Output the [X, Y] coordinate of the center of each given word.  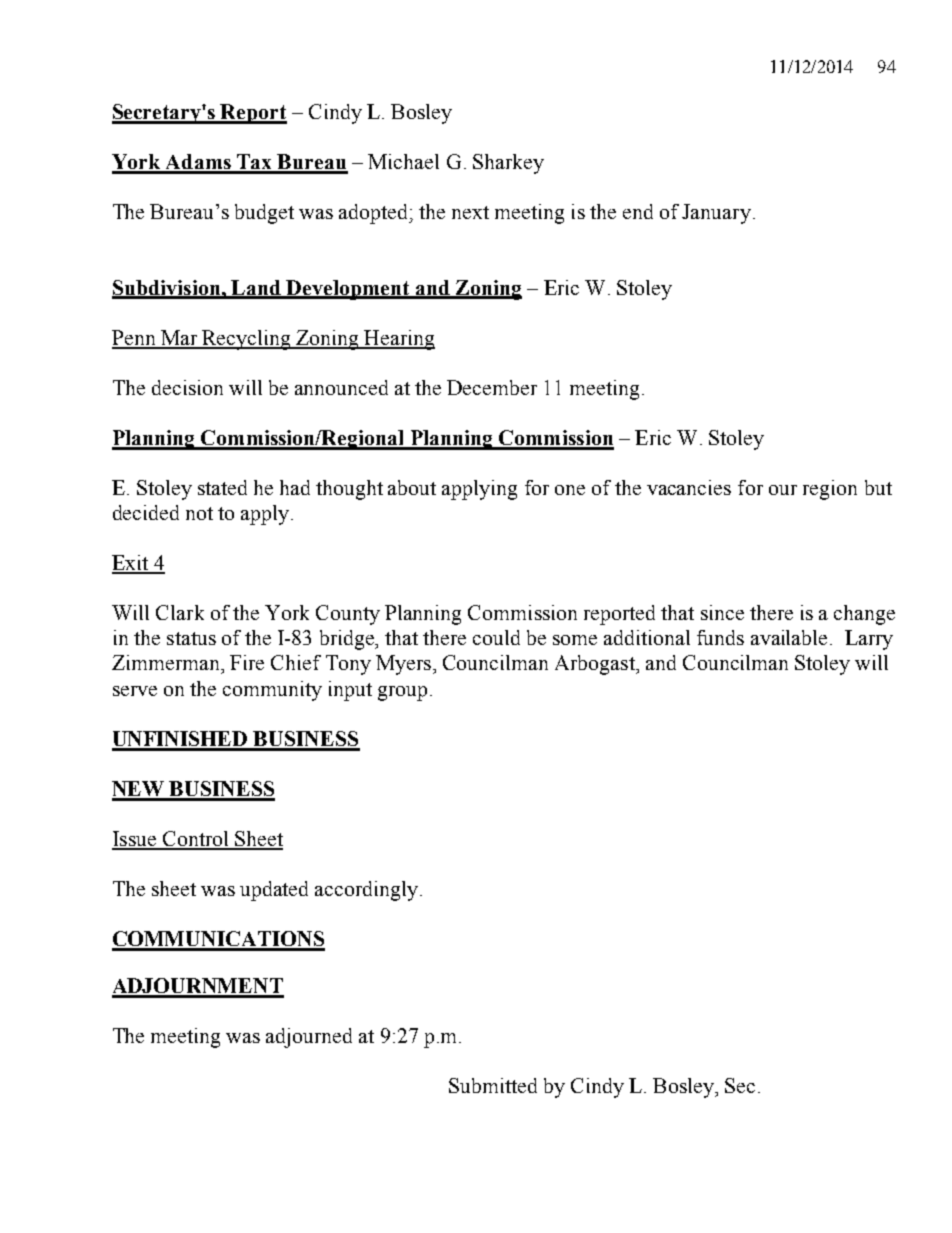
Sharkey [508, 164]
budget [264, 214]
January [716, 214]
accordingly [366, 891]
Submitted [493, 1085]
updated [274, 891]
